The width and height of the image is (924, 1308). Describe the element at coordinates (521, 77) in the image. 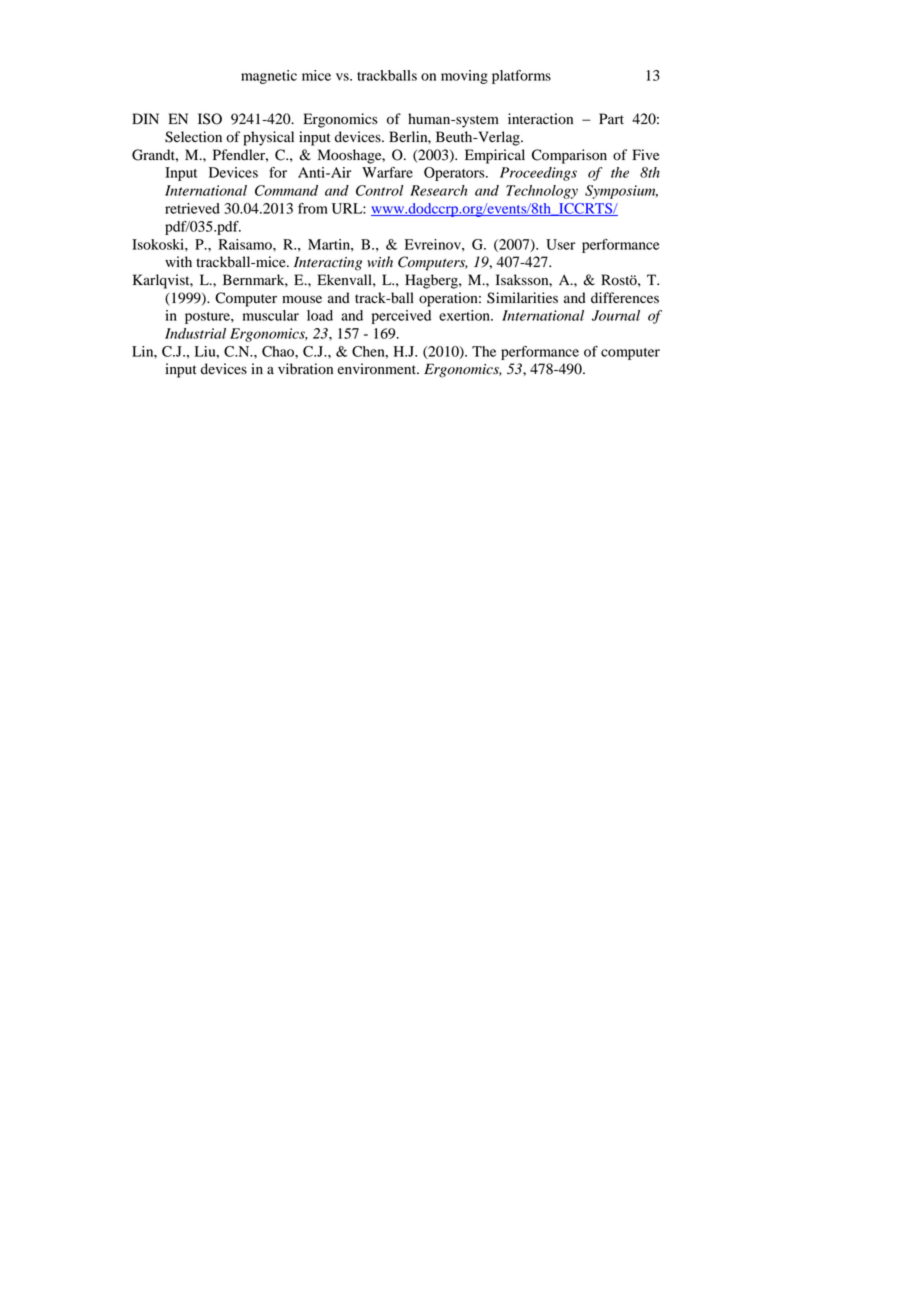

I see `platforms` at that location.
